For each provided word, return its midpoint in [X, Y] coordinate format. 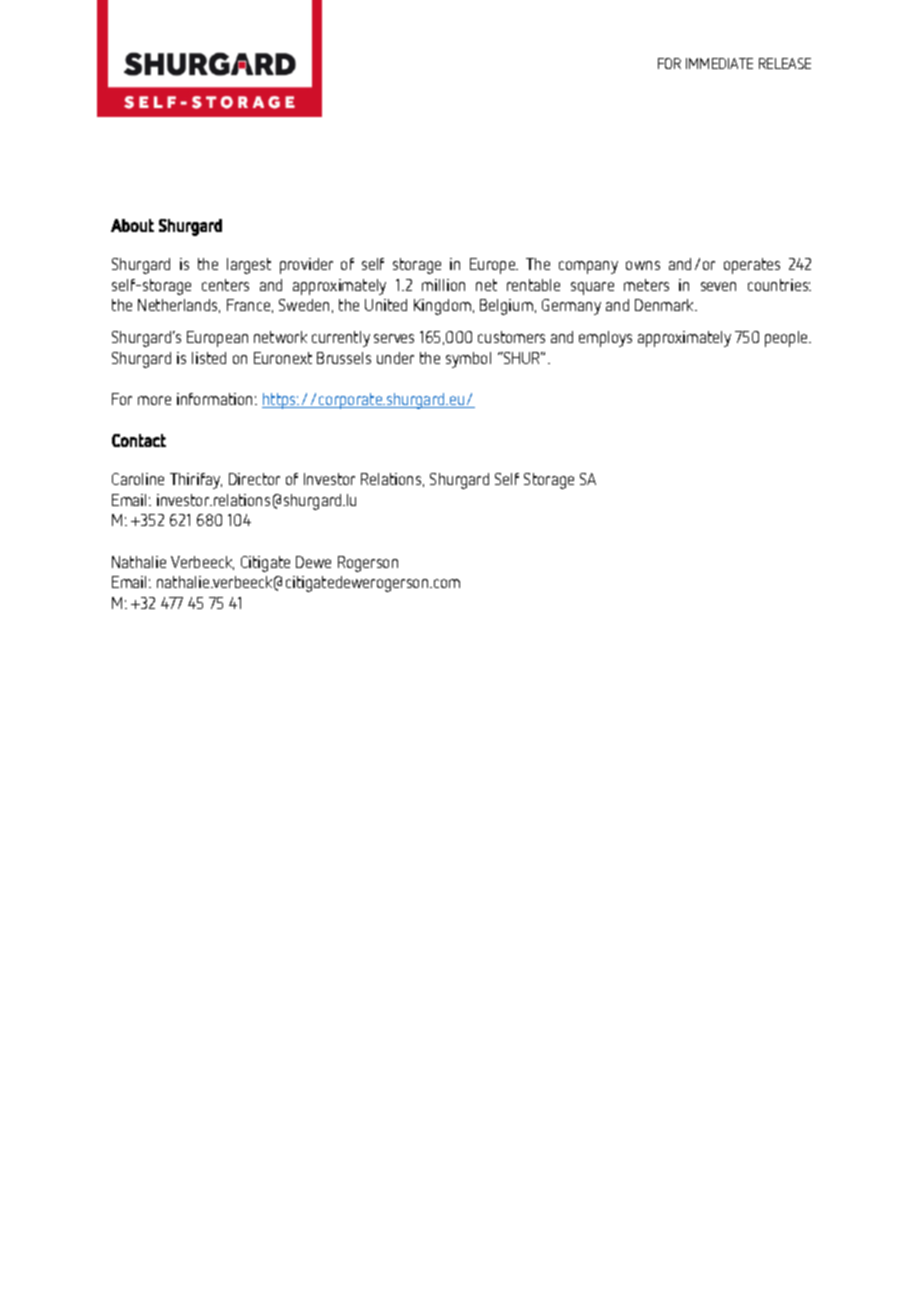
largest [249, 266]
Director [254, 479]
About [132, 225]
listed [209, 358]
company [588, 267]
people [787, 339]
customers [511, 337]
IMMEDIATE [719, 63]
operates [752, 266]
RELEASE [785, 63]
